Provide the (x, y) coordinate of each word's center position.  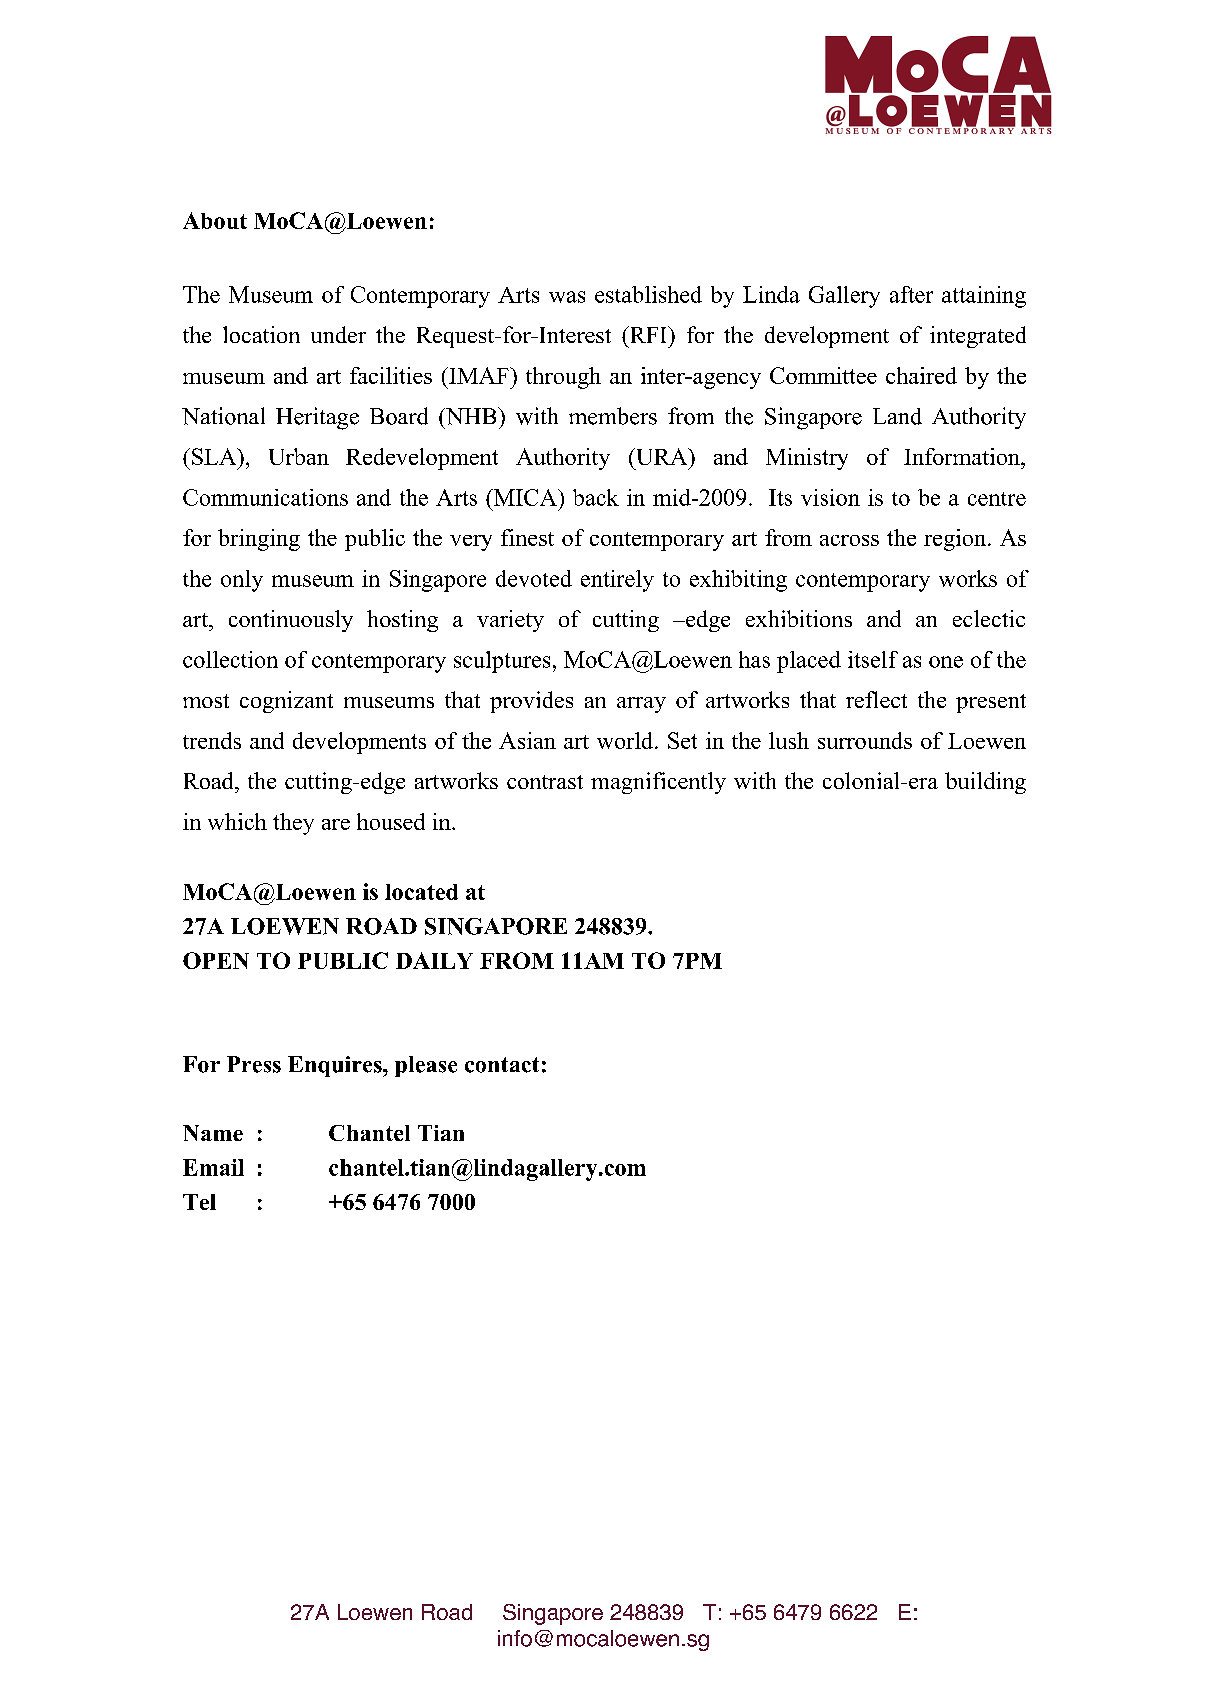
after (911, 294)
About (215, 220)
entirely (617, 581)
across (849, 540)
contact (502, 1065)
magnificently (658, 783)
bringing (259, 540)
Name (213, 1133)
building (985, 783)
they (293, 824)
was (567, 297)
